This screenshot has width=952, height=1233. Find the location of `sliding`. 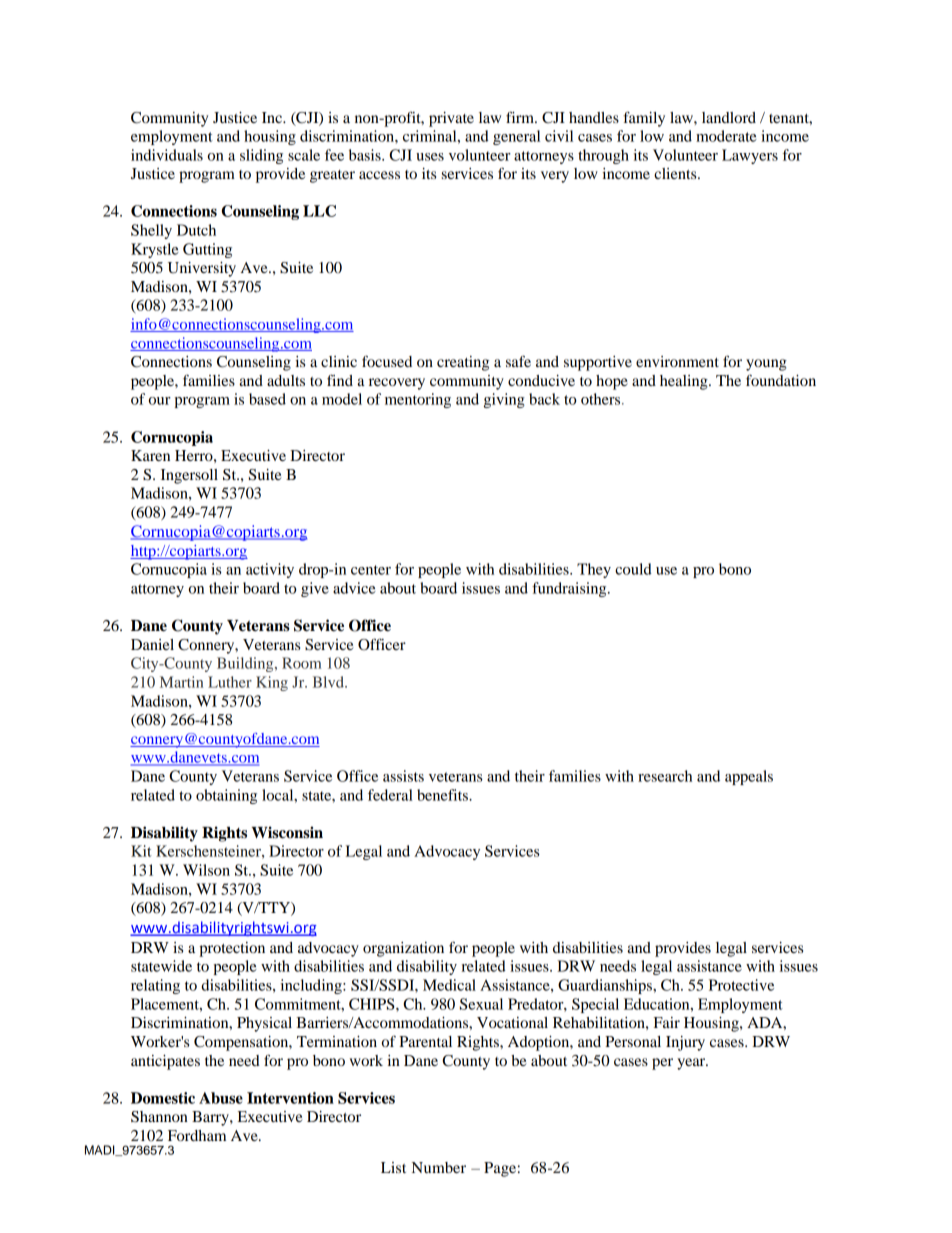

sliding is located at coordinates (261, 156).
